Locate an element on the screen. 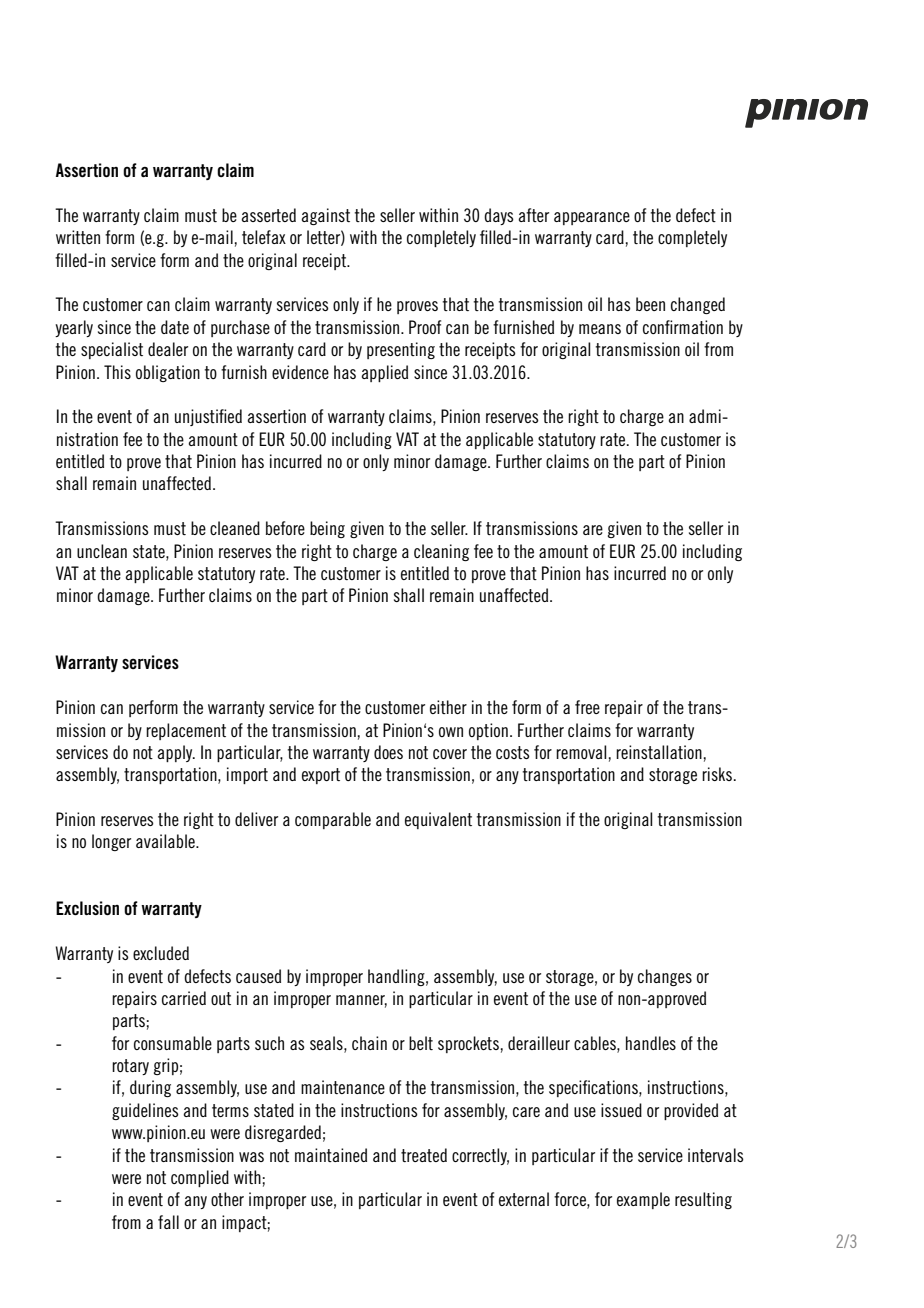 This screenshot has width=924, height=1308. available is located at coordinates (166, 841).
